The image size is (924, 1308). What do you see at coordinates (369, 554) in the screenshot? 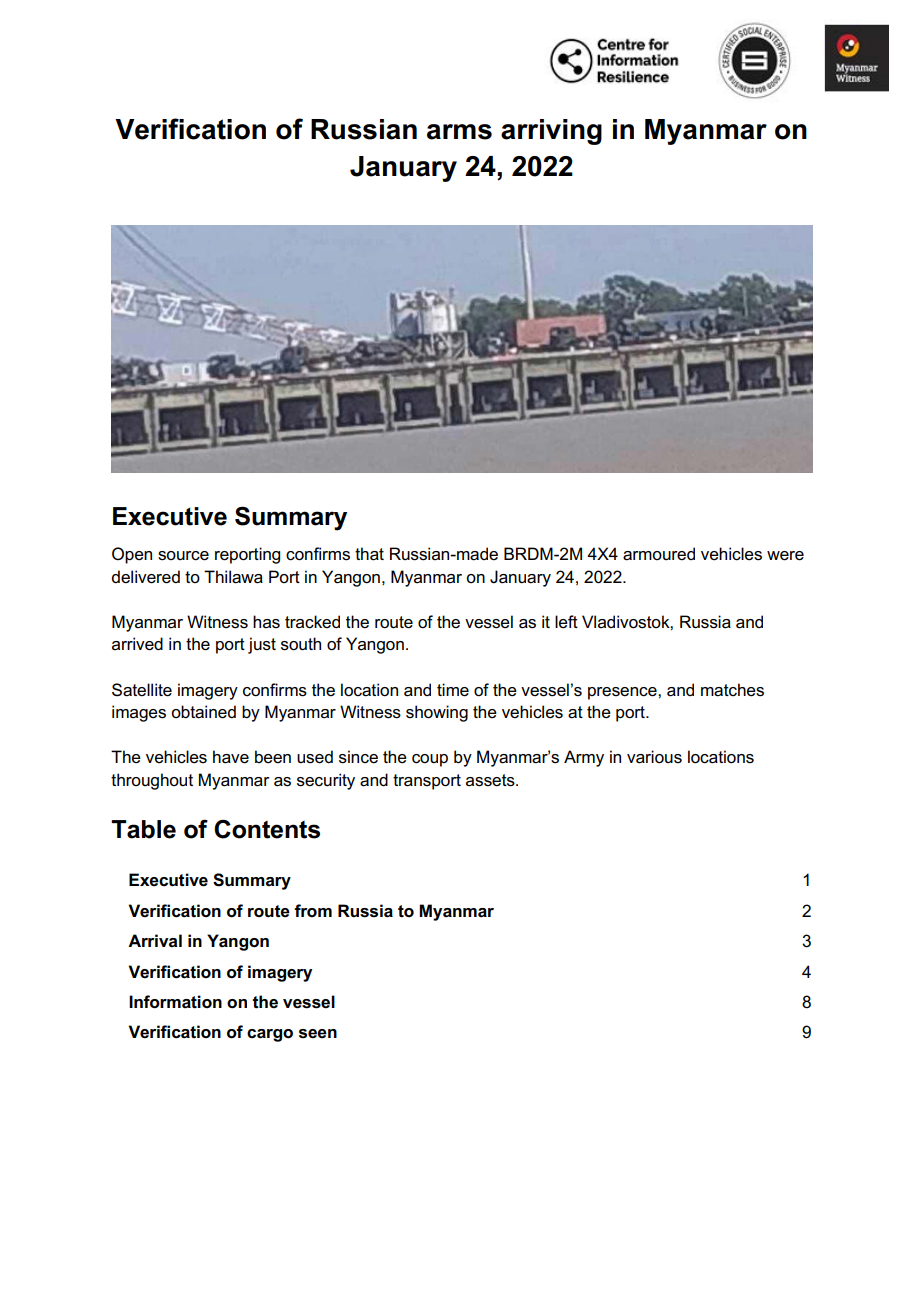
I see `that` at bounding box center [369, 554].
